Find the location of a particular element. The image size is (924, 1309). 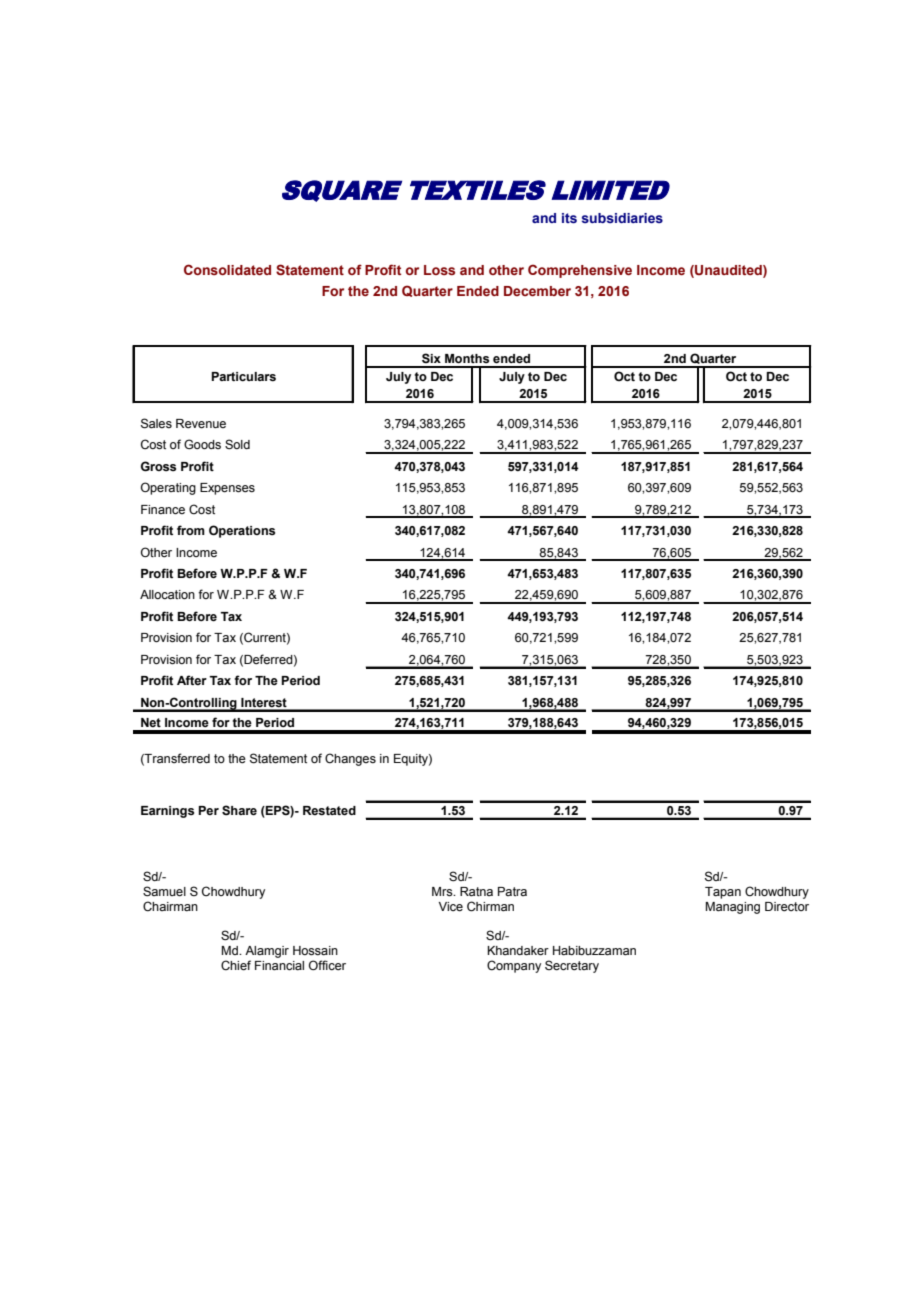

Six is located at coordinates (431, 358).
